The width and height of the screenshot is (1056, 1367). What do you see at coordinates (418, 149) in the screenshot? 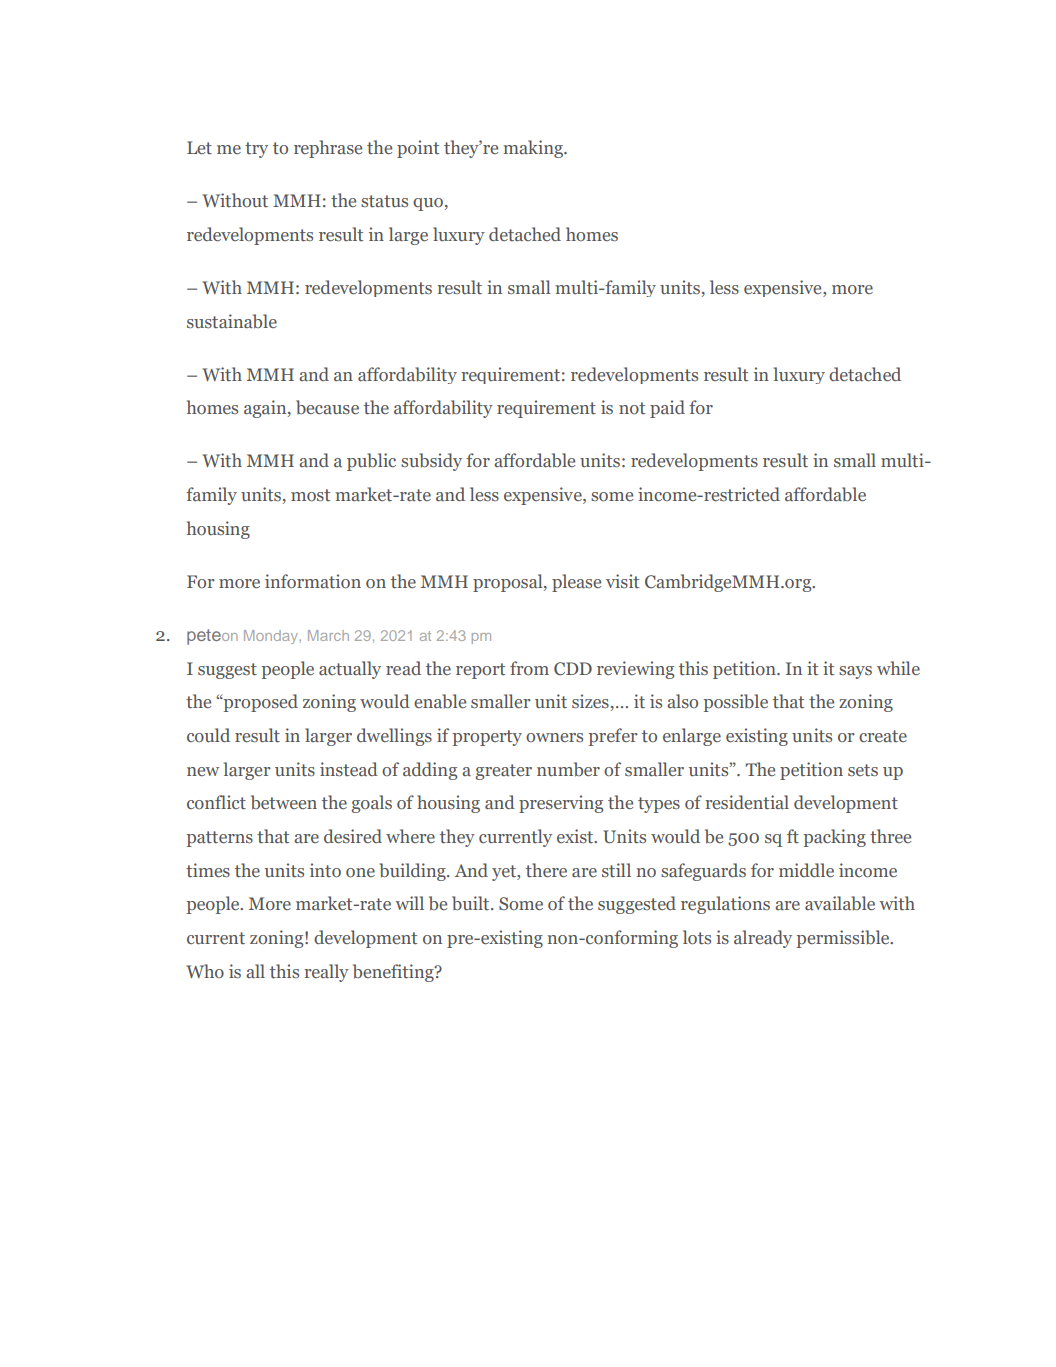
I see `point` at bounding box center [418, 149].
